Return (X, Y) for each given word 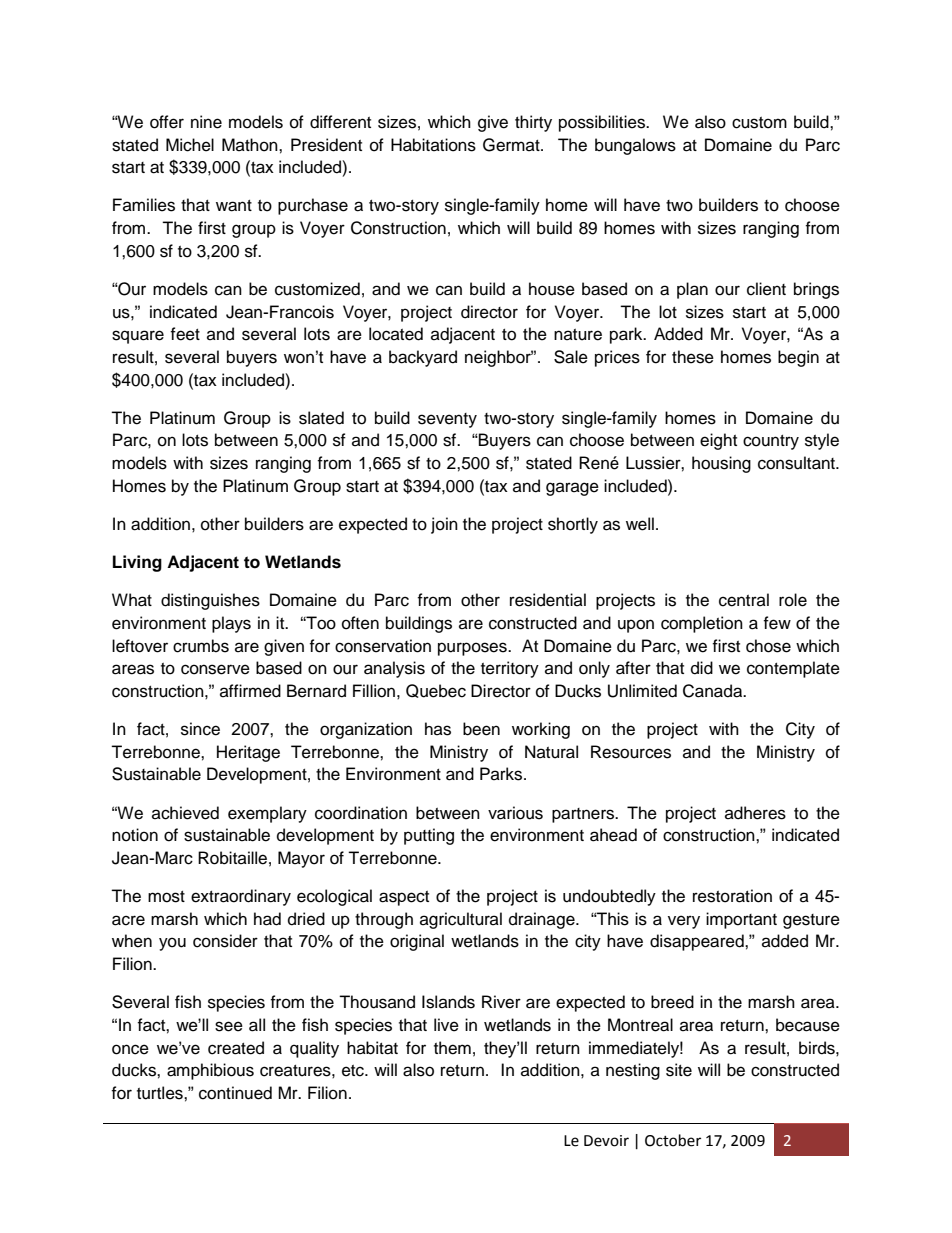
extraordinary (241, 897)
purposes (473, 649)
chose (768, 646)
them (452, 1048)
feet (185, 334)
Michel (190, 145)
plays (231, 624)
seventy (447, 420)
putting (429, 836)
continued (235, 1093)
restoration (732, 896)
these (693, 357)
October (673, 1140)
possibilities (603, 123)
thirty (533, 123)
